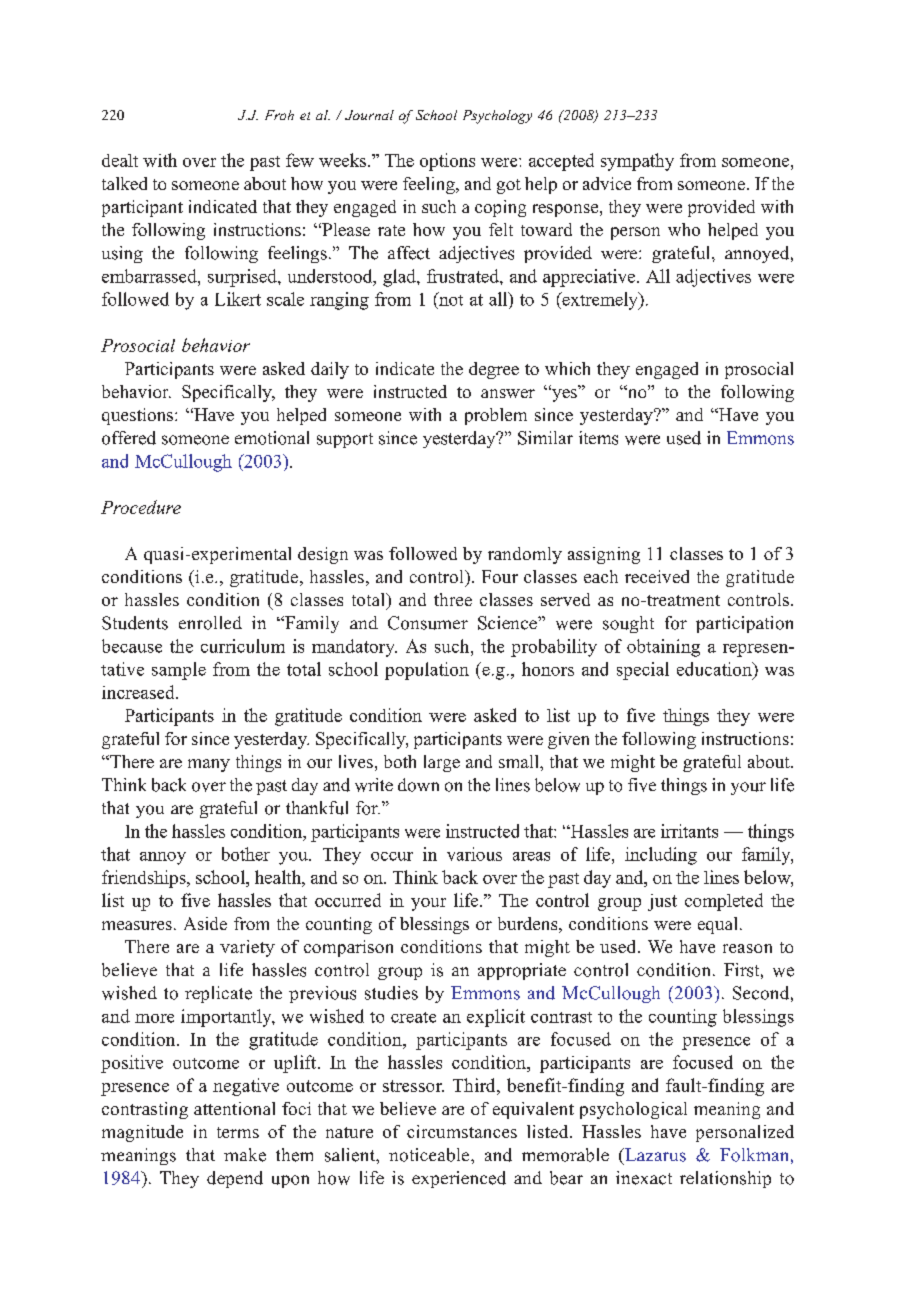 This image has width=904, height=1316. Describe the element at coordinates (689, 831) in the image. I see `irritants` at that location.
